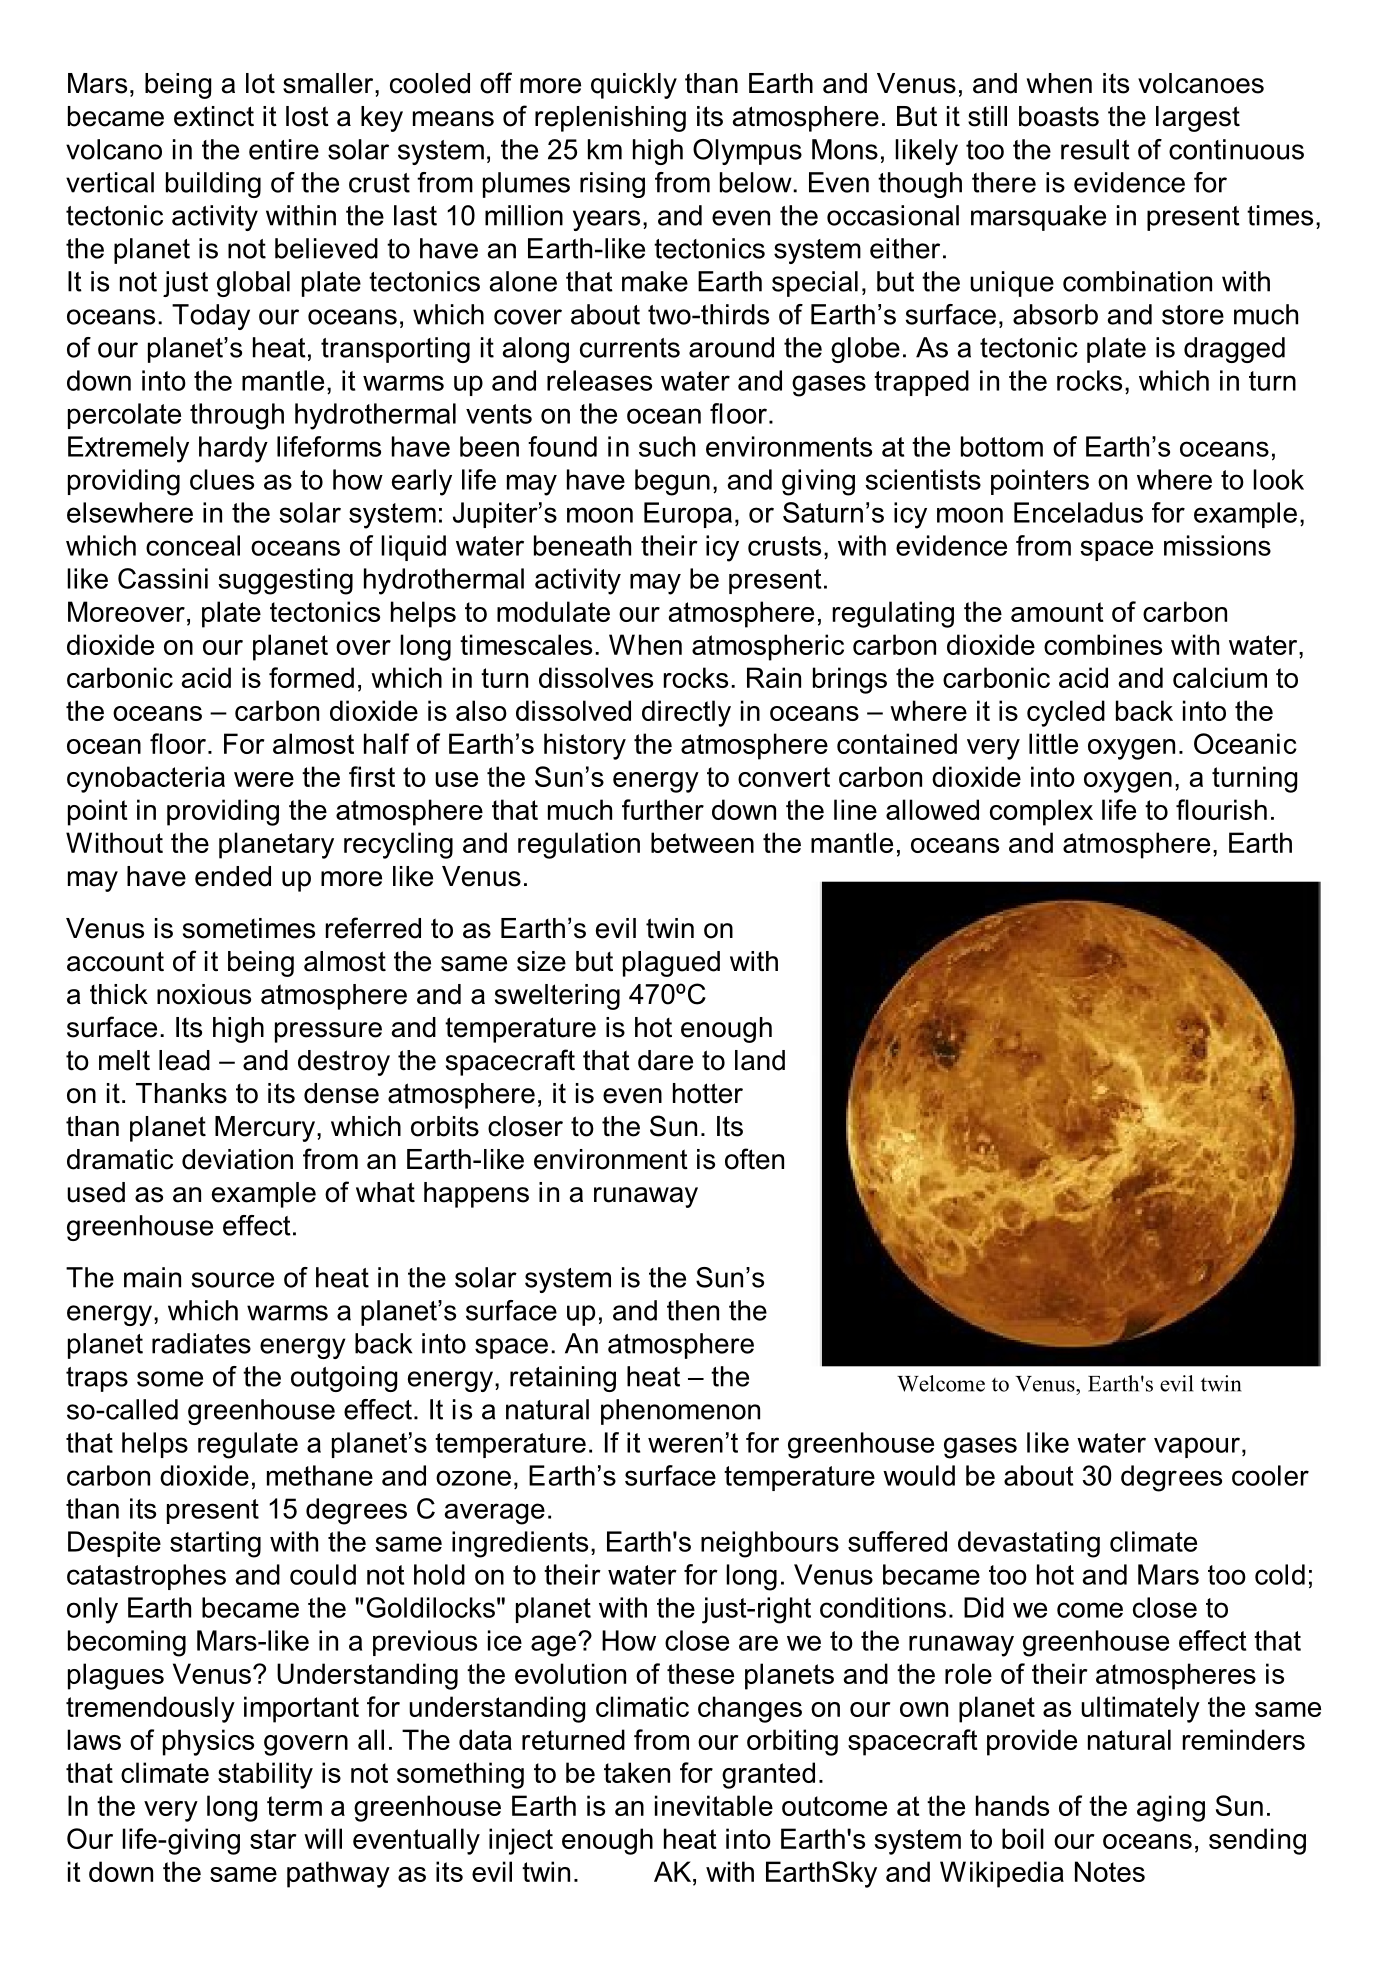 The width and height of the page is (1389, 1964). What do you see at coordinates (671, 964) in the page?
I see `plagued` at bounding box center [671, 964].
